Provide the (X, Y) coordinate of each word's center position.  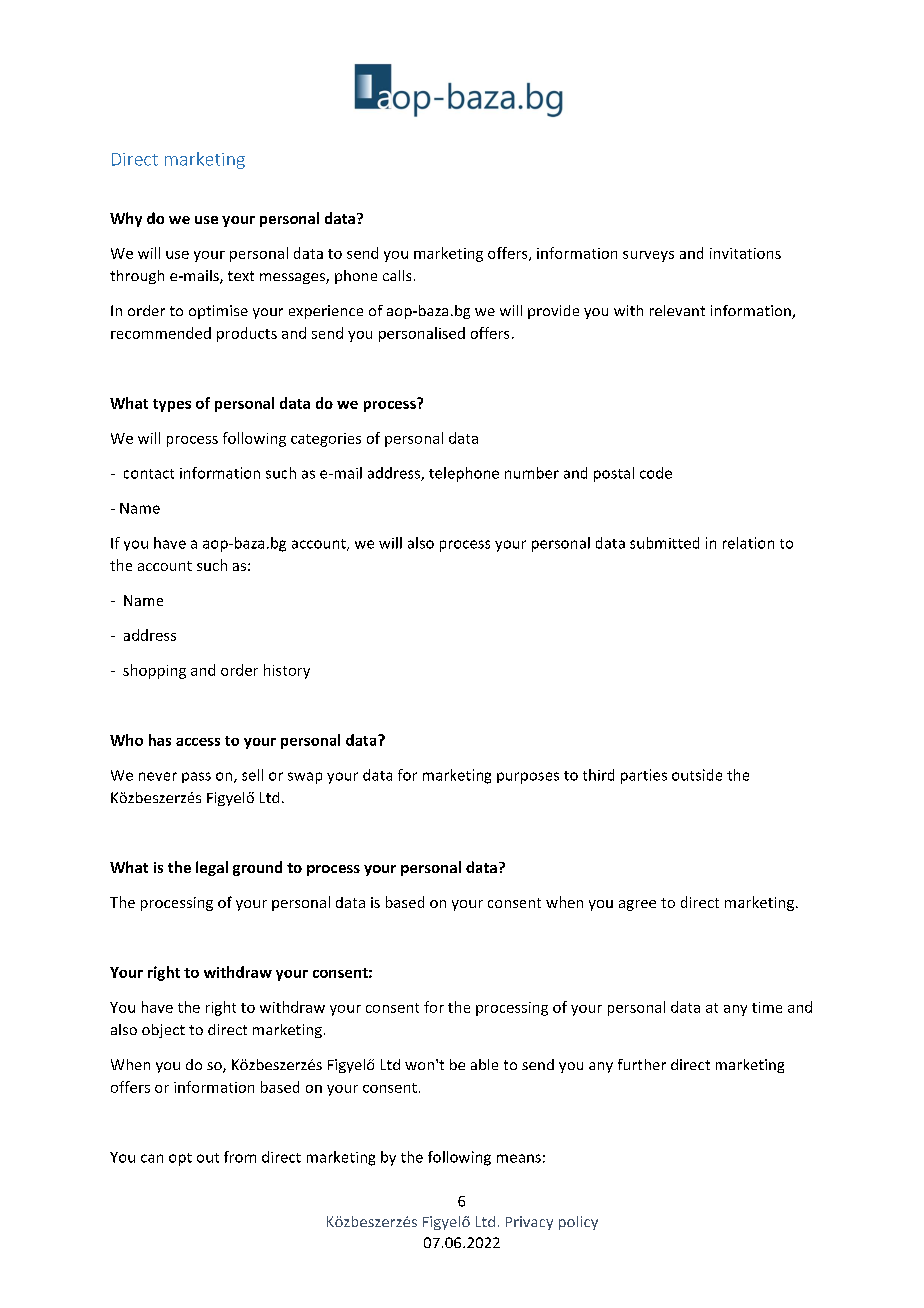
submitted (664, 543)
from (240, 1157)
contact (149, 474)
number (532, 473)
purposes (528, 778)
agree (637, 905)
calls (397, 275)
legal (212, 868)
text (241, 276)
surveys (648, 256)
